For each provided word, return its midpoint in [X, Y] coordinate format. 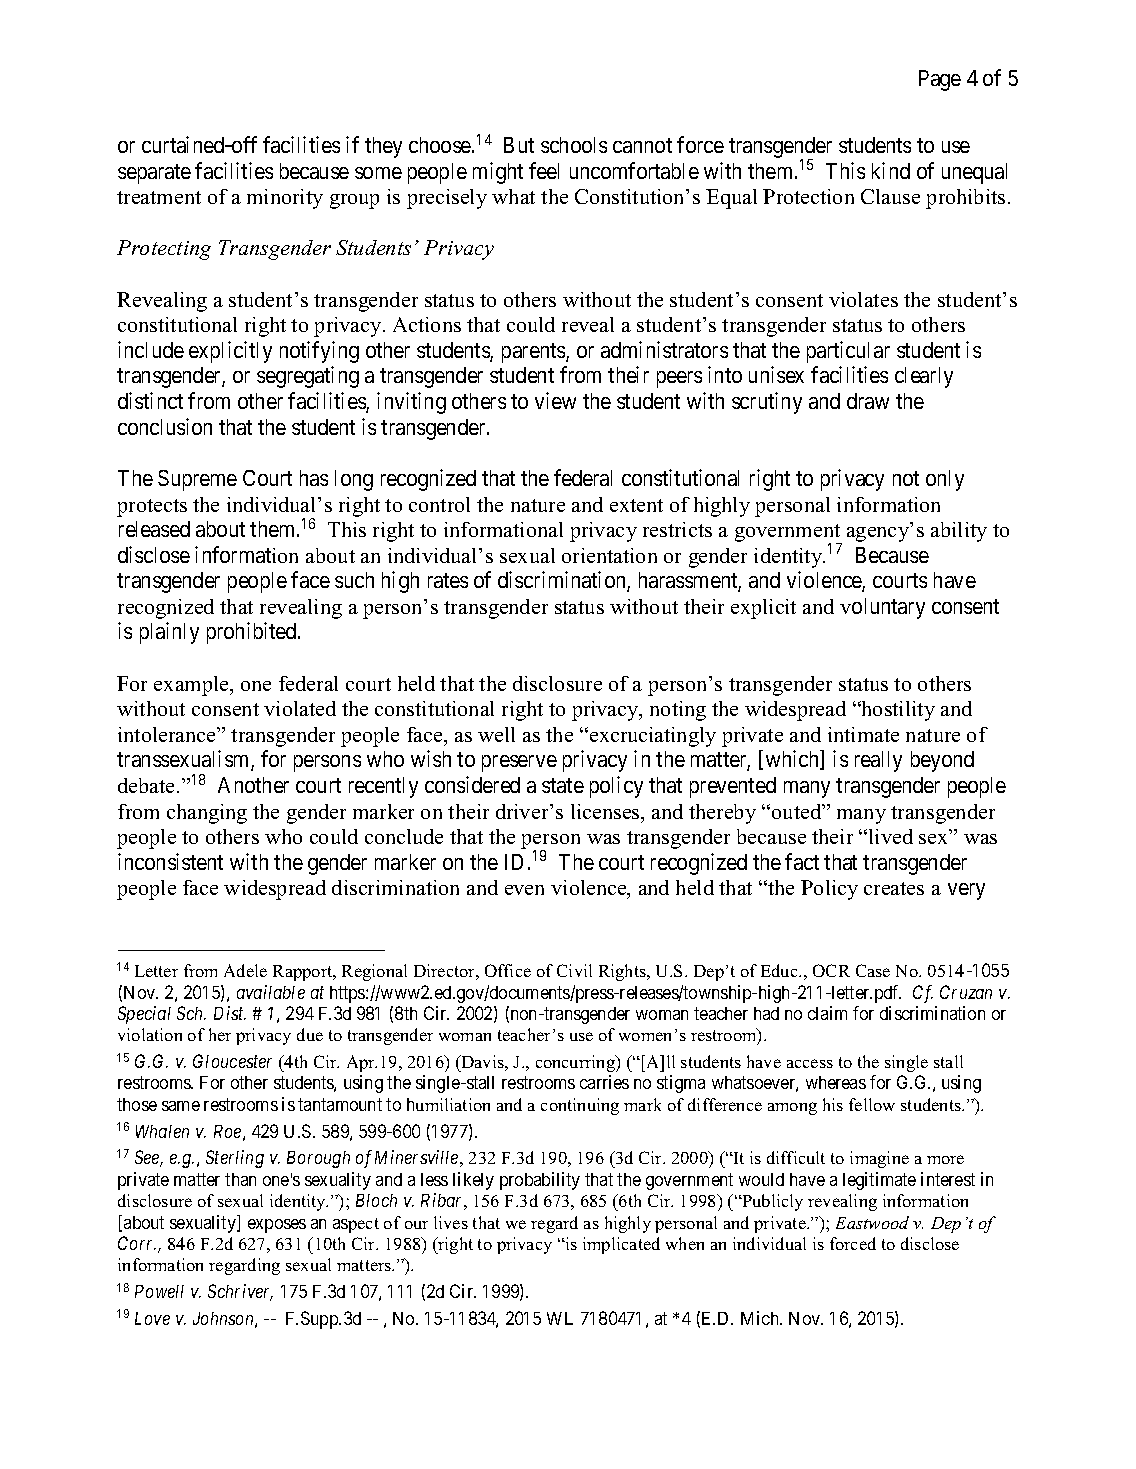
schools [574, 145]
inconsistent [170, 861]
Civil [574, 970]
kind [891, 170]
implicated [621, 1245]
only [945, 480]
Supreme [197, 480]
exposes [277, 1226]
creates [894, 888]
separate [154, 174]
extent [636, 505]
